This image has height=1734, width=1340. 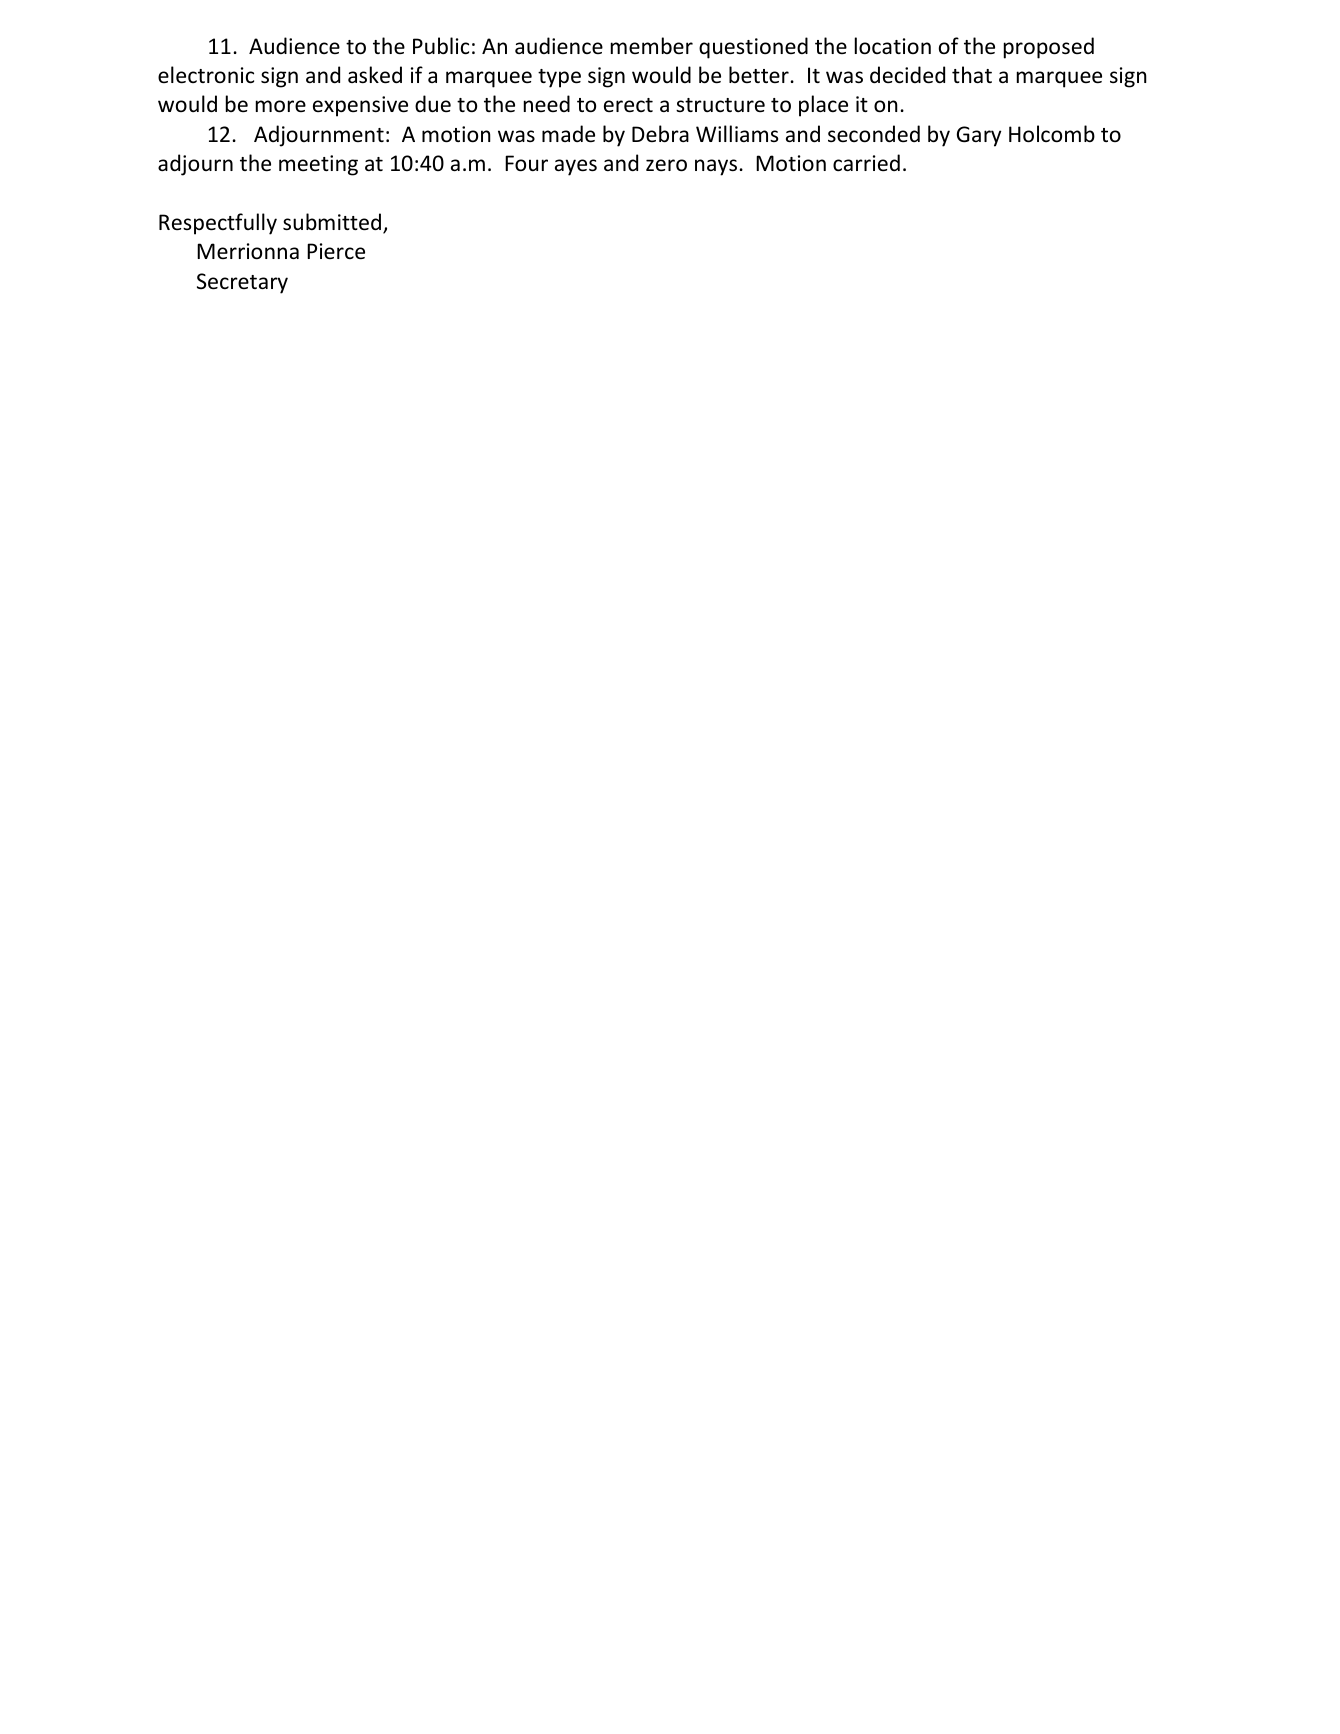 What do you see at coordinates (333, 223) in the image?
I see `submitted` at bounding box center [333, 223].
